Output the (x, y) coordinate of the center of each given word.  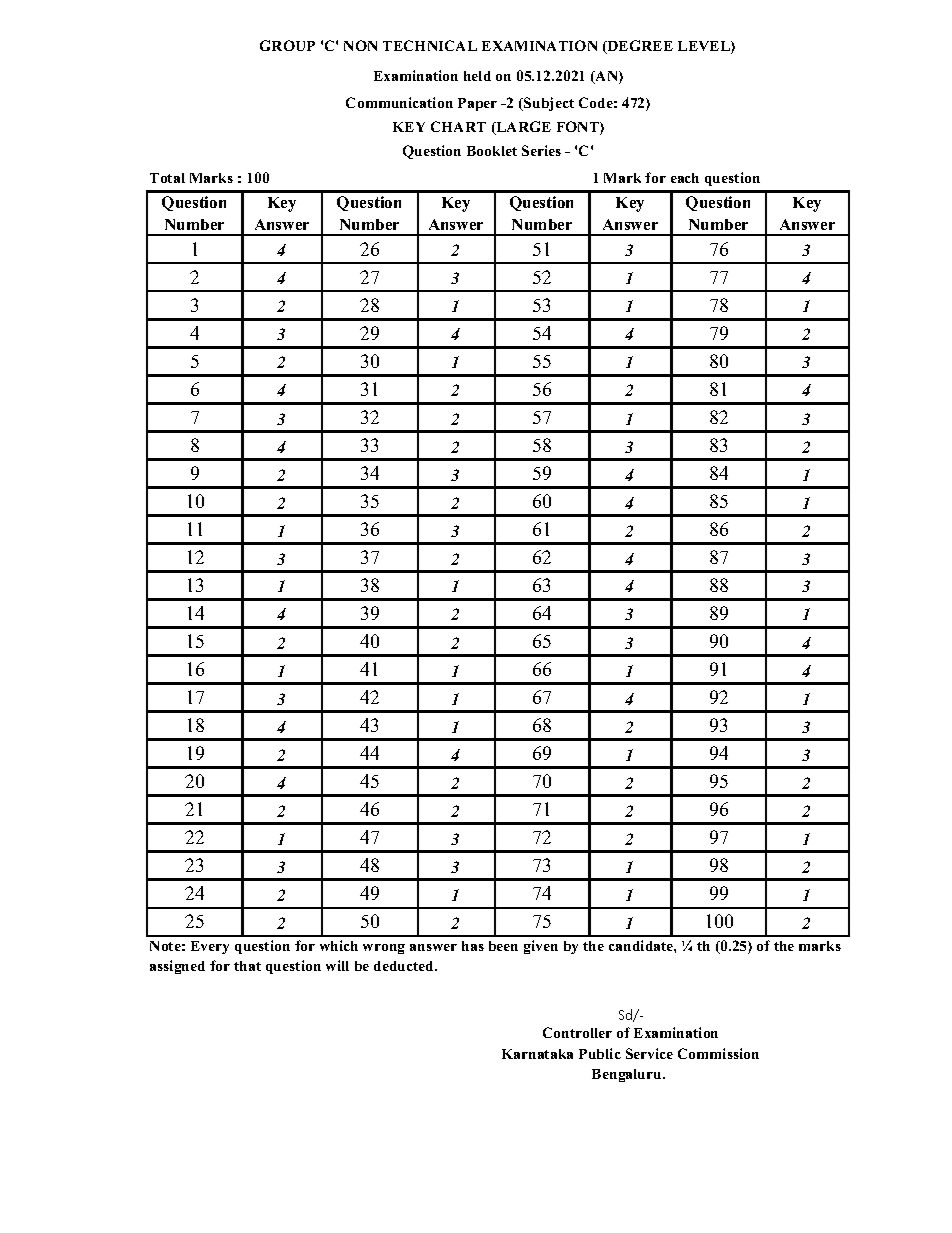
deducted (405, 966)
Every (210, 947)
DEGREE (639, 47)
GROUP (287, 45)
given (541, 947)
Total (167, 178)
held (477, 76)
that (247, 966)
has (473, 946)
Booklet (492, 151)
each (685, 178)
